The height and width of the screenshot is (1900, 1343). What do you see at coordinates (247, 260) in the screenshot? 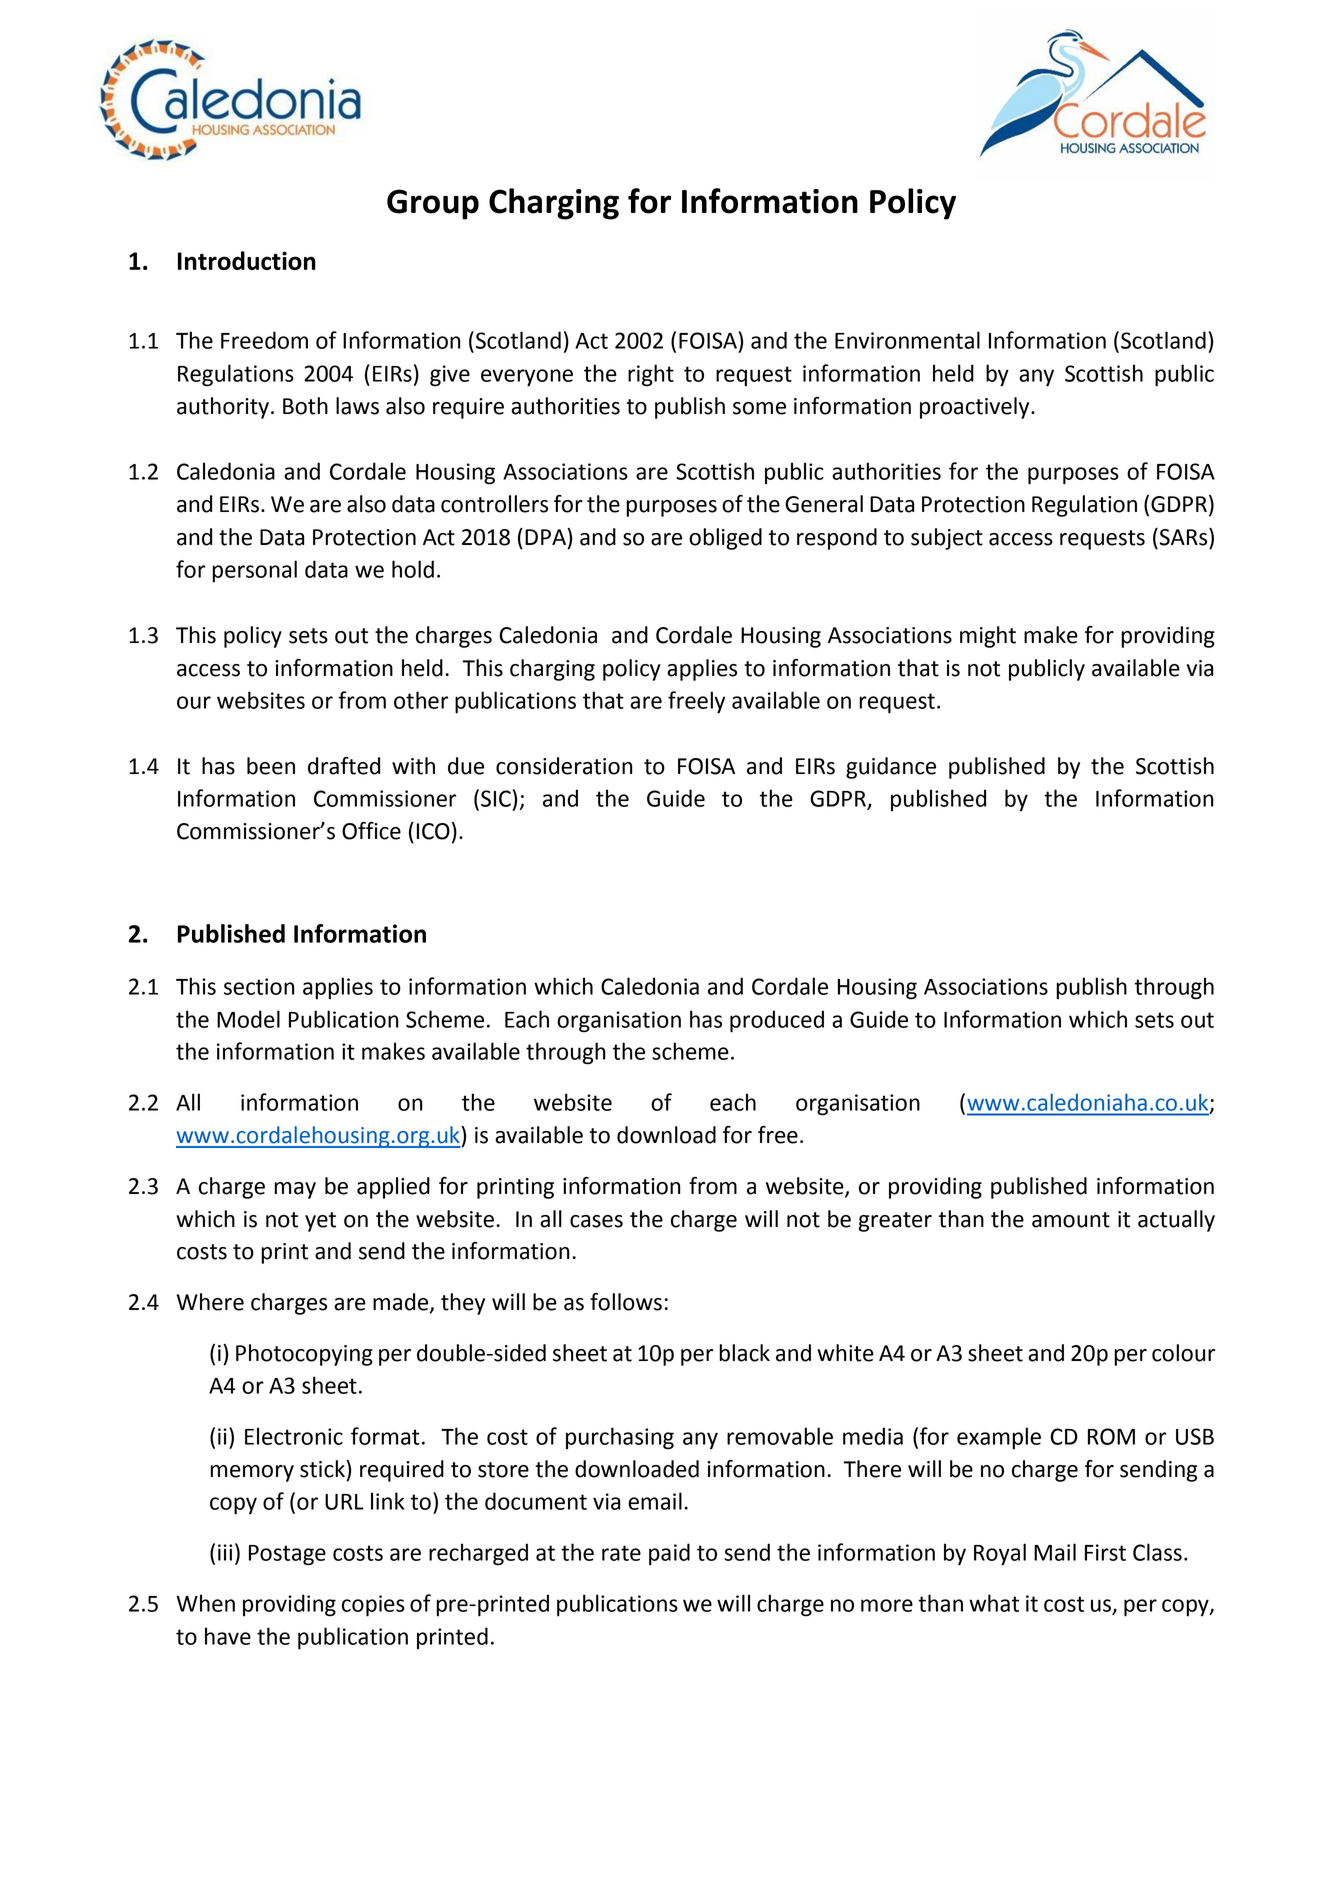
I see `Introduction` at bounding box center [247, 260].
